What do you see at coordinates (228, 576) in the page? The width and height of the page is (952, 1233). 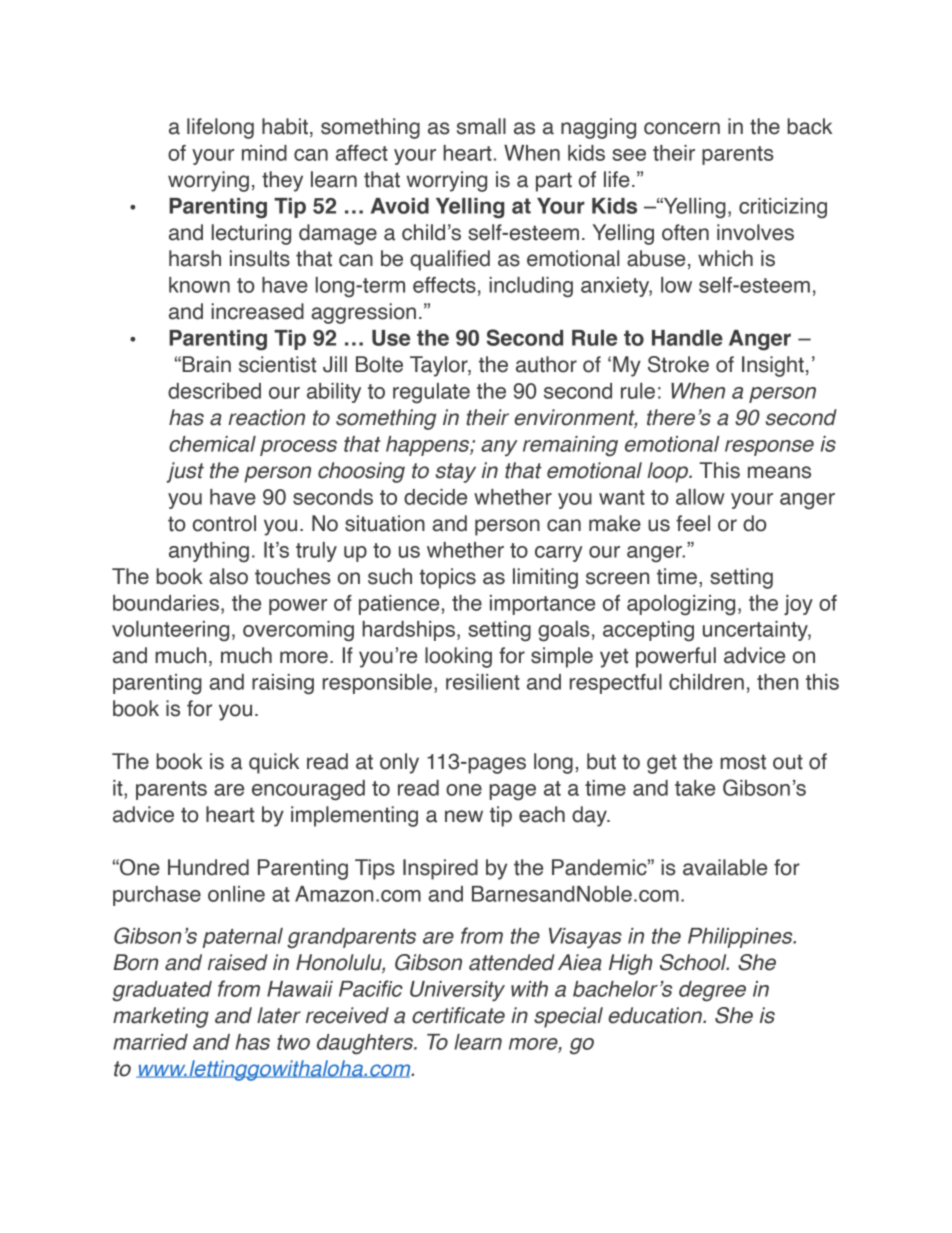 I see `also` at bounding box center [228, 576].
